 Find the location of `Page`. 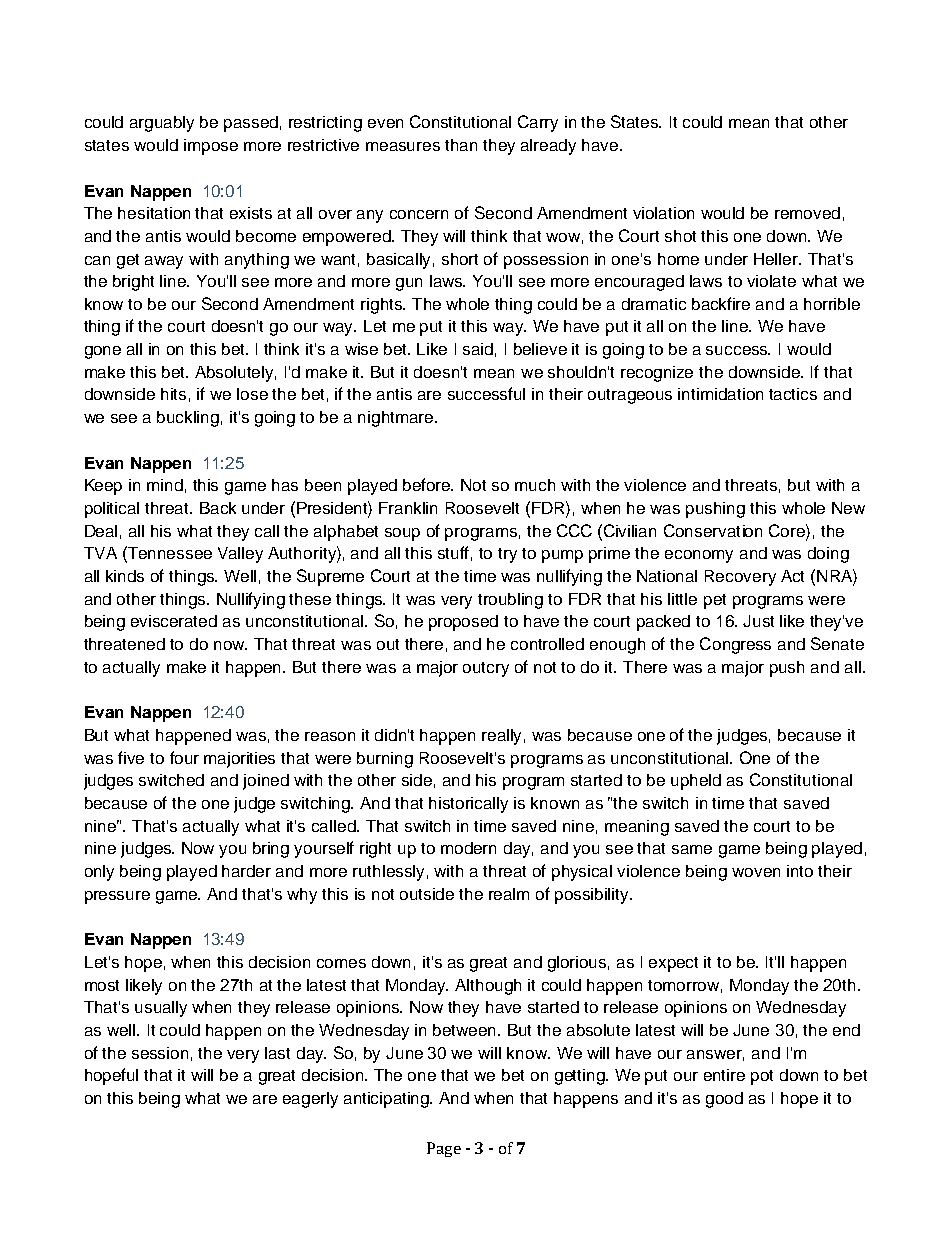

Page is located at coordinates (444, 1149).
